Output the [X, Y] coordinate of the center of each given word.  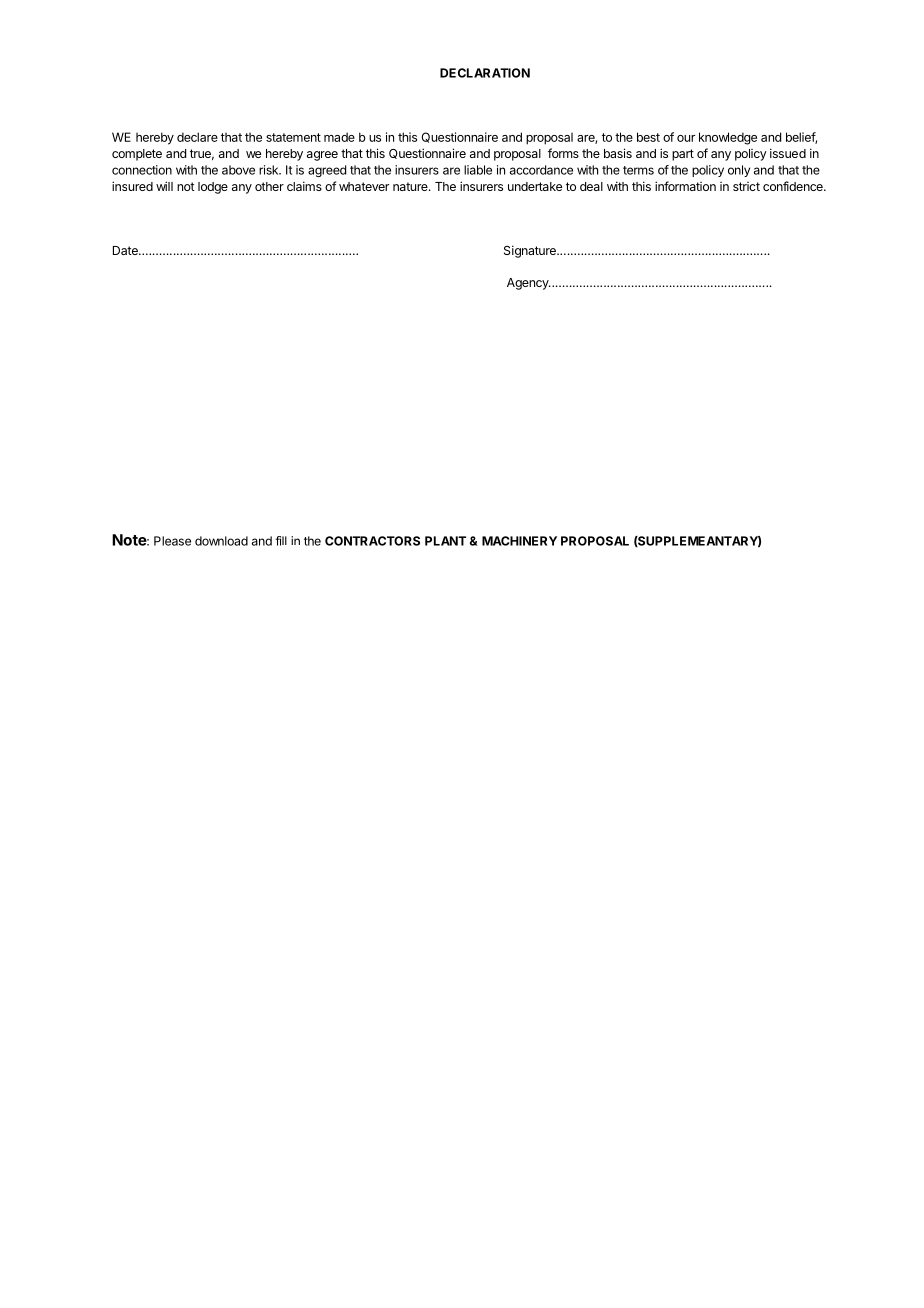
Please [172, 541]
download [221, 541]
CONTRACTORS [372, 541]
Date [126, 250]
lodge [213, 188]
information [685, 186]
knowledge [728, 138]
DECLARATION [485, 73]
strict [746, 186]
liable [478, 170]
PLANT [445, 541]
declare [197, 137]
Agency [528, 284]
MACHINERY [519, 541]
